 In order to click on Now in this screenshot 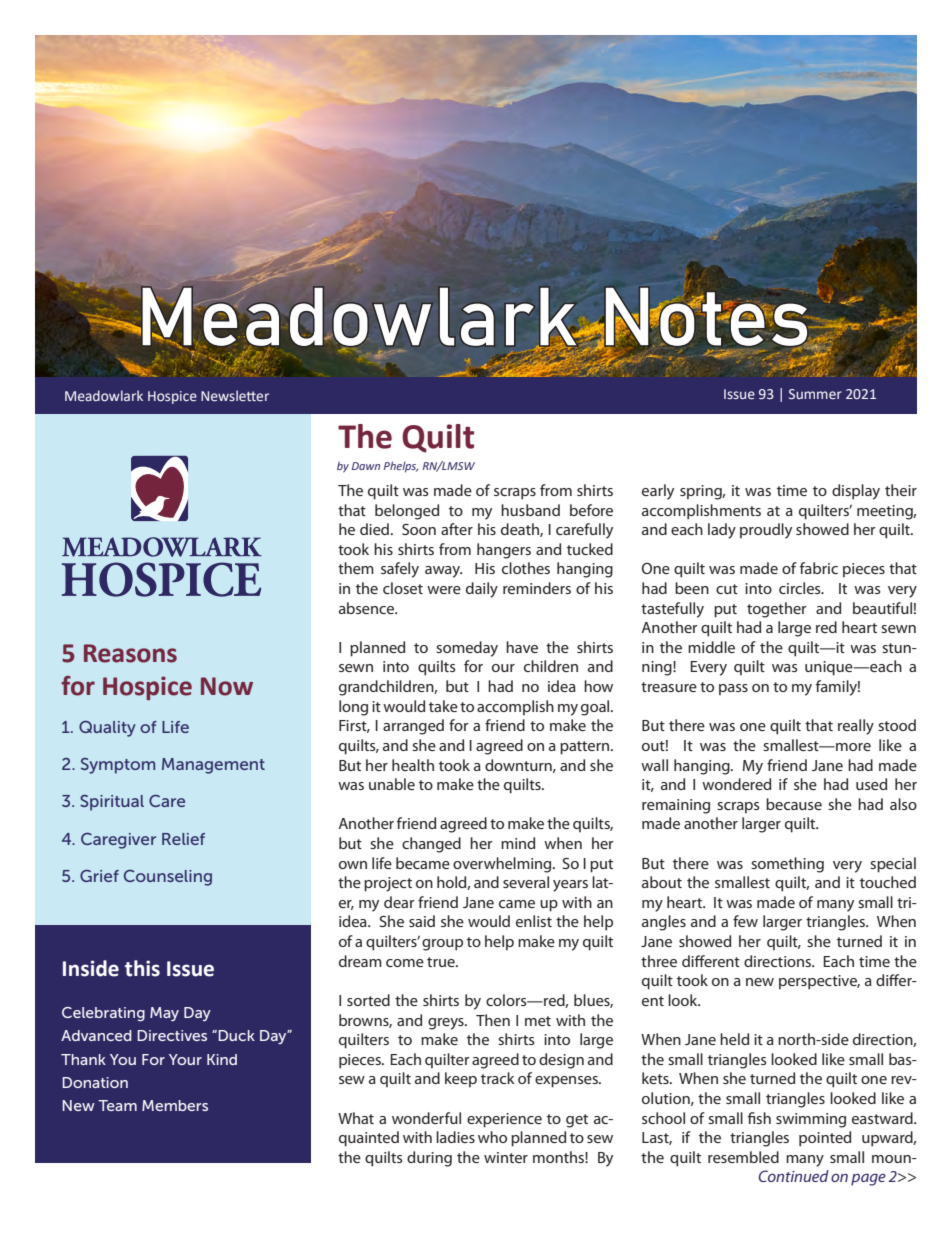, I will do `click(227, 686)`.
